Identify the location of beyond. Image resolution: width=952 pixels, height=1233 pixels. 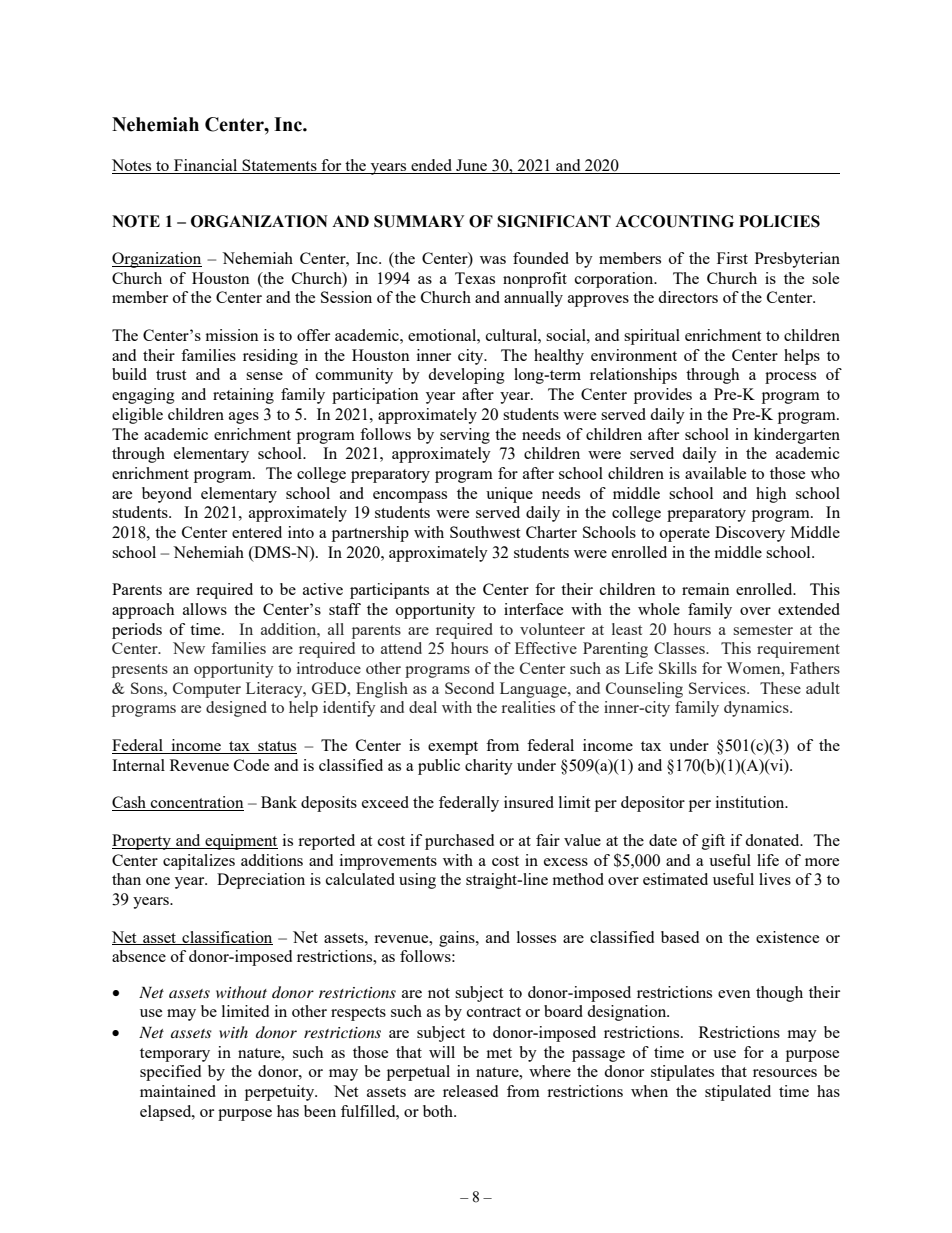
(167, 495).
